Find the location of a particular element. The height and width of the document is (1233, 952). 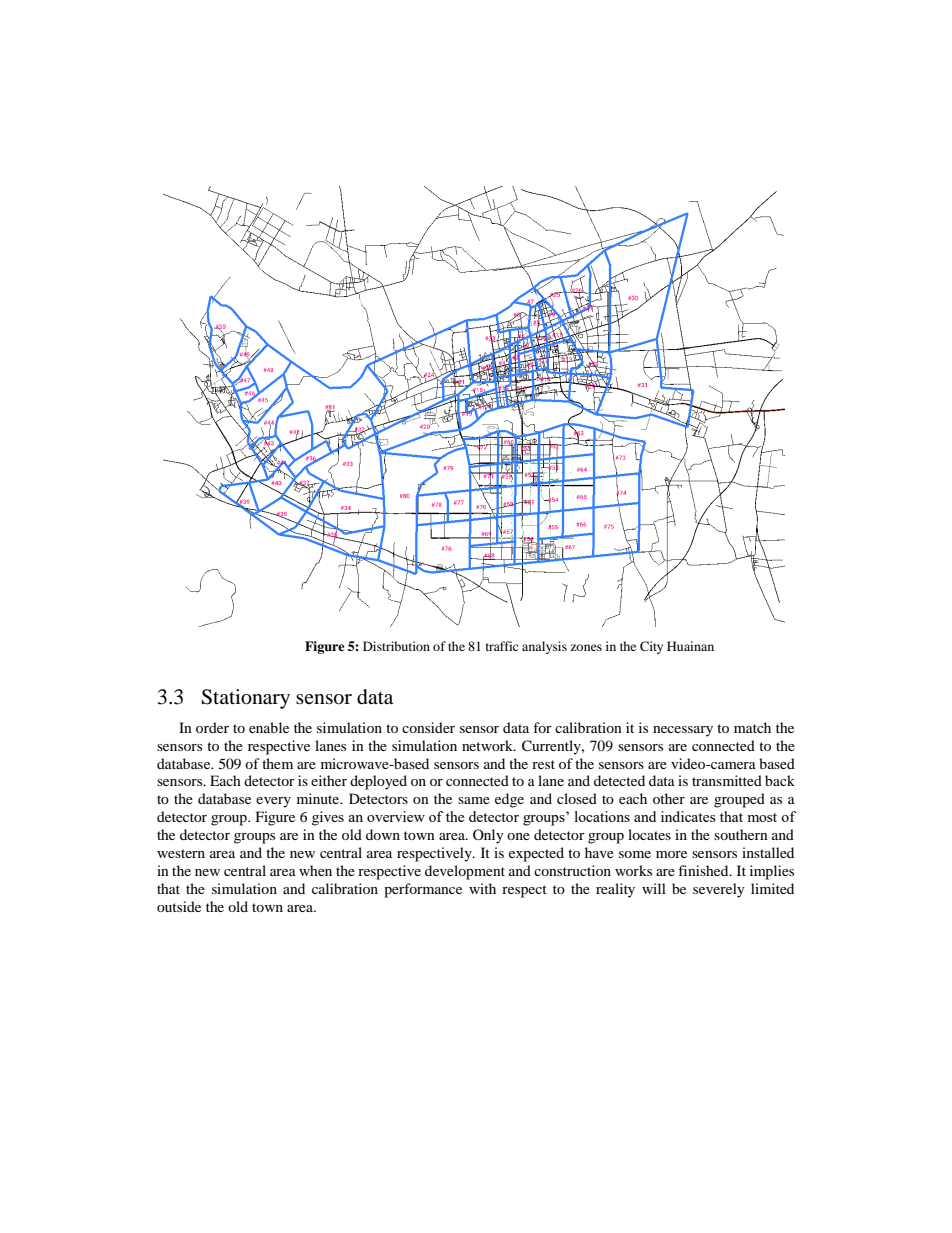

with is located at coordinates (482, 888).
